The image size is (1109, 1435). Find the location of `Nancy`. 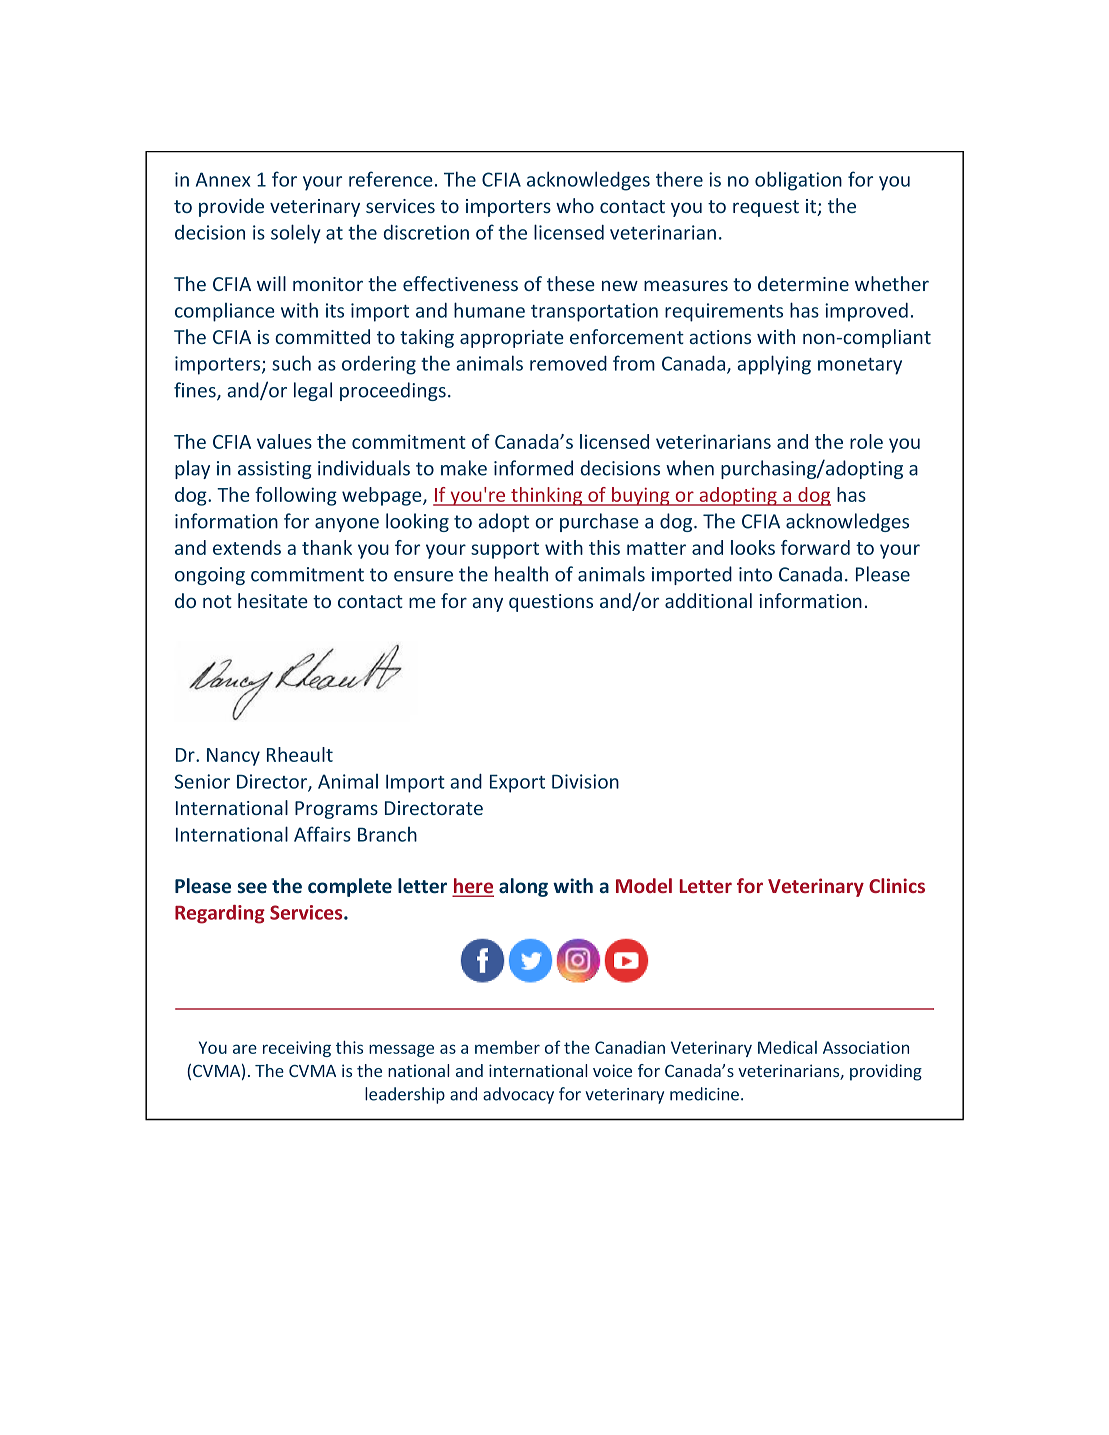

Nancy is located at coordinates (233, 757).
